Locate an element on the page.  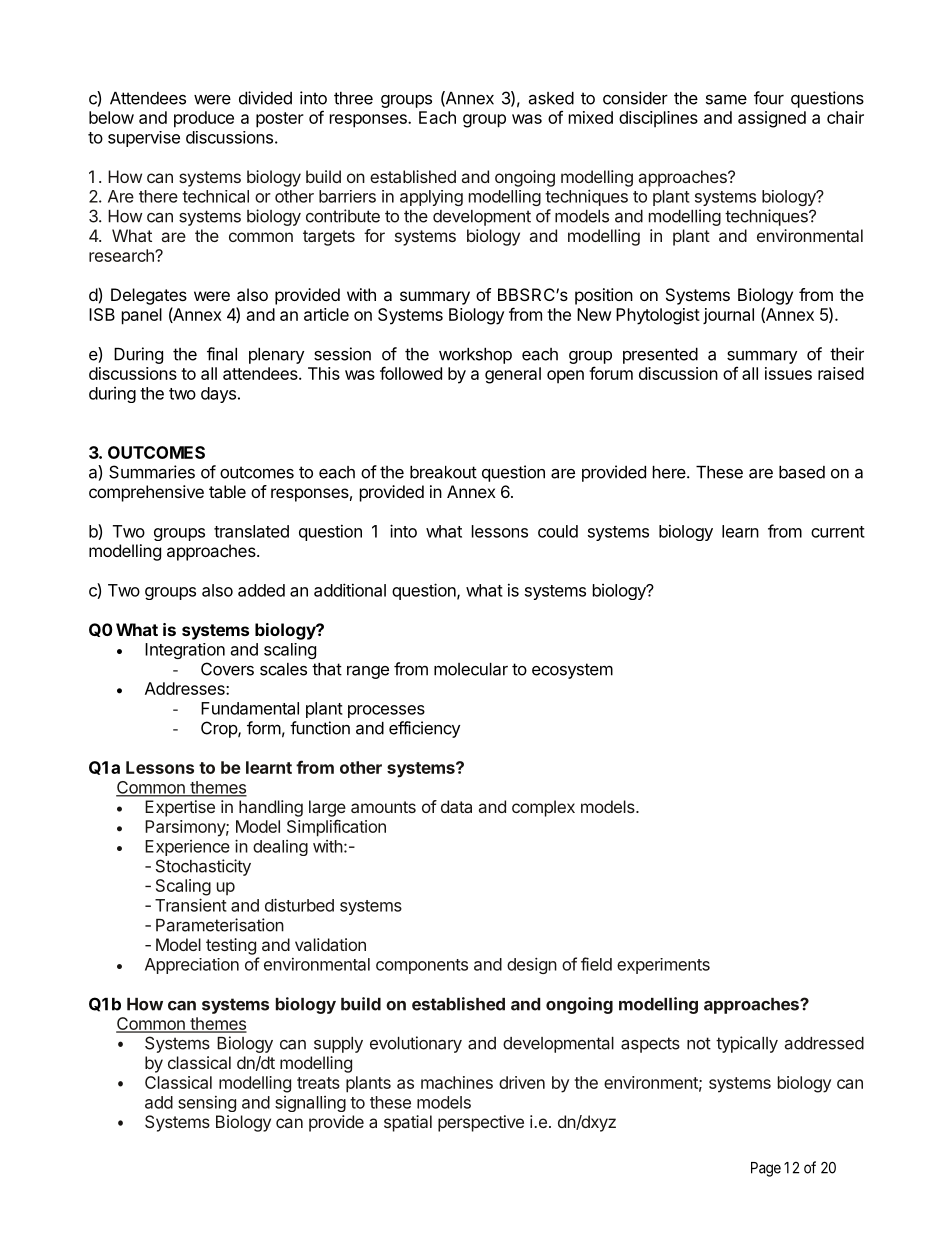
current is located at coordinates (838, 532).
